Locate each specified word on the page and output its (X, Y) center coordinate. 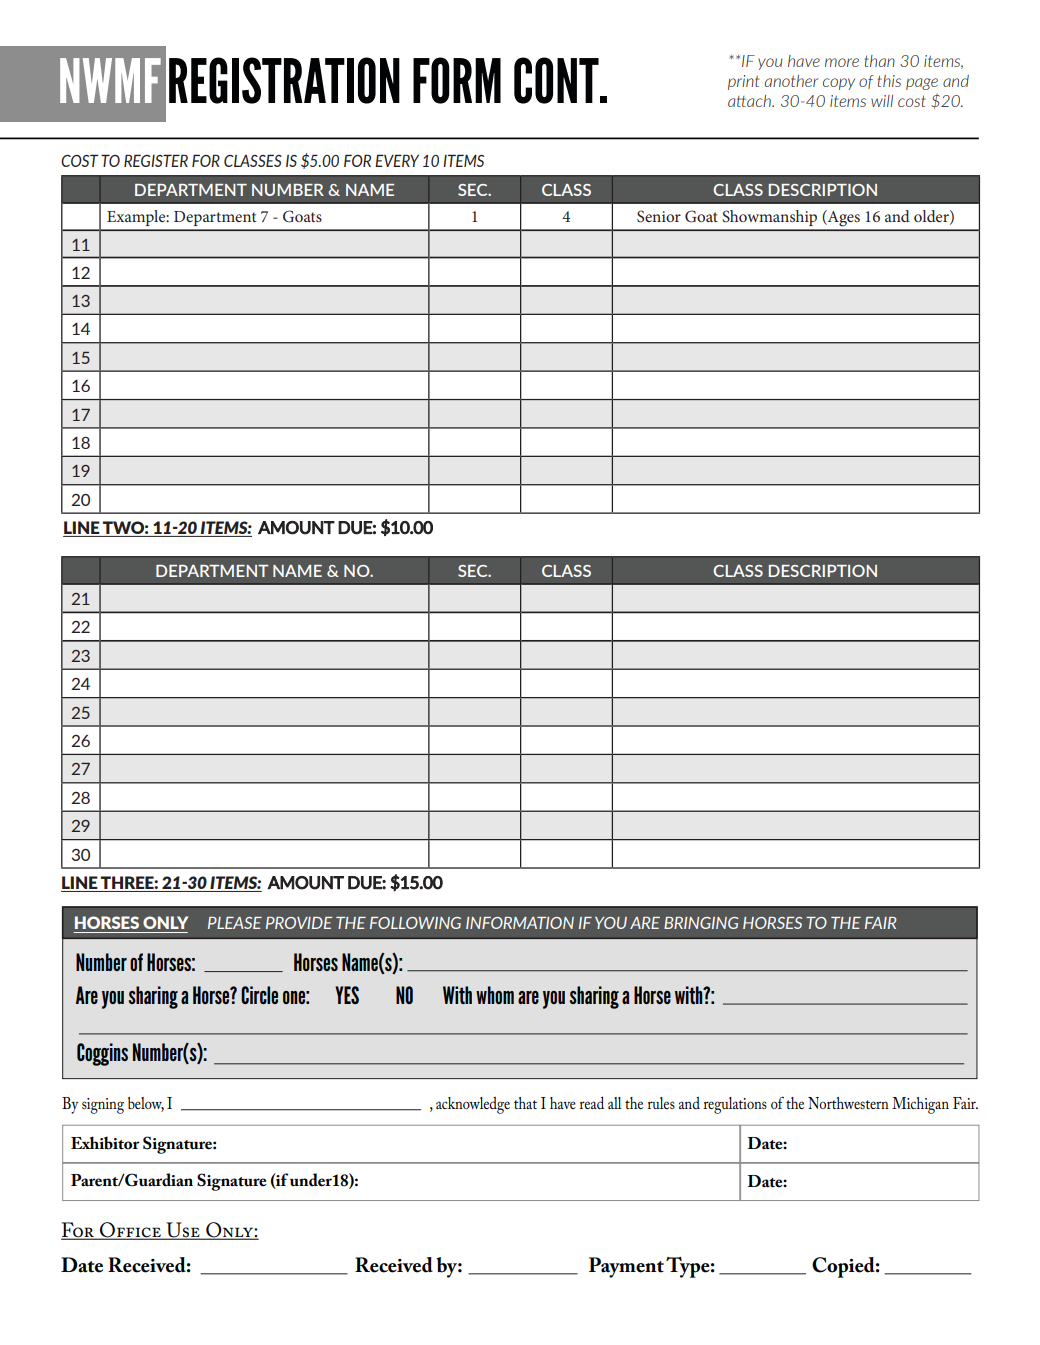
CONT (557, 80)
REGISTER (156, 160)
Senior (659, 216)
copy (839, 84)
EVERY (397, 160)
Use (183, 1231)
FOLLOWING (415, 923)
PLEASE (235, 923)
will (882, 101)
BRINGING (701, 923)
